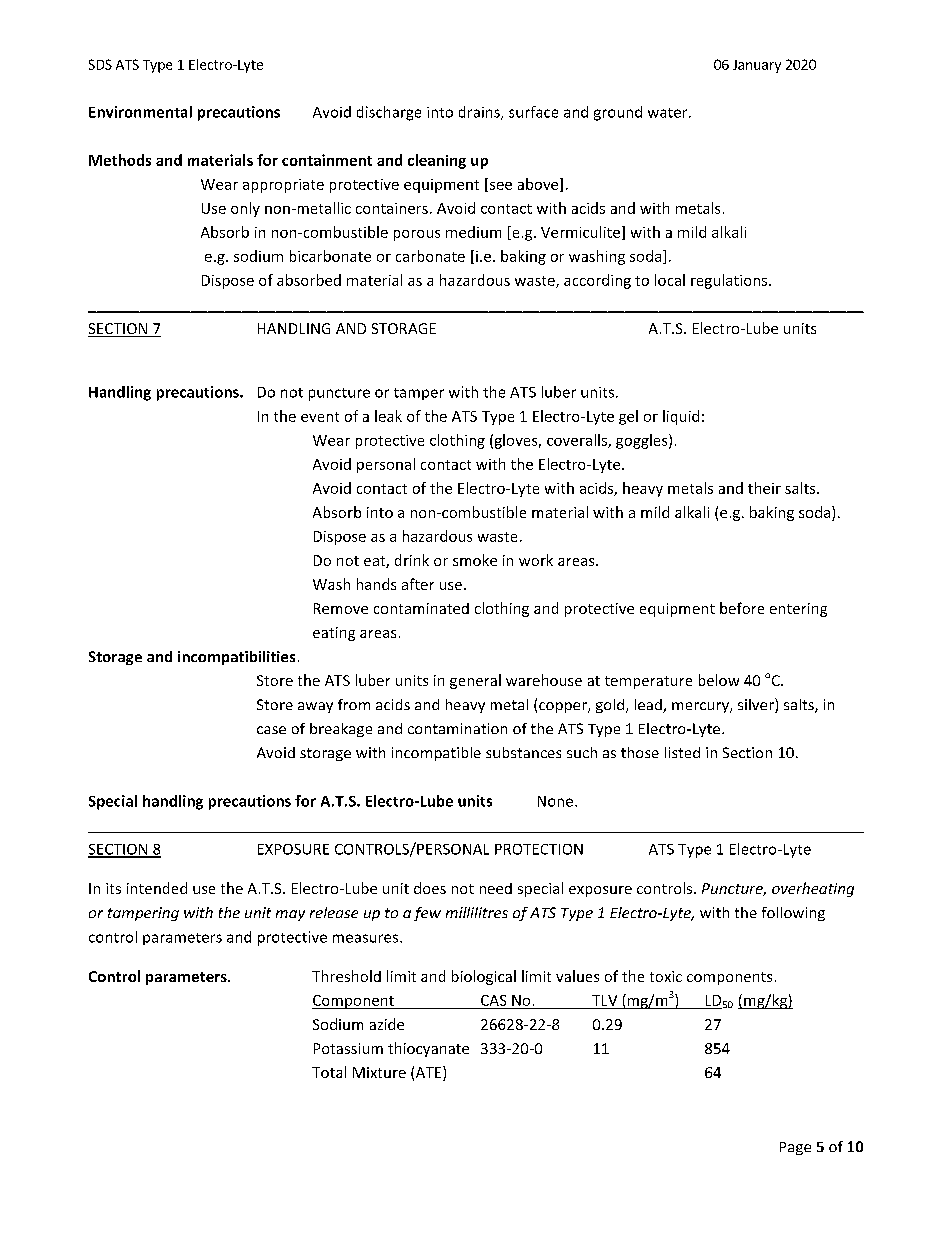 The width and height of the page is (952, 1233). I want to click on Total, so click(329, 1072).
